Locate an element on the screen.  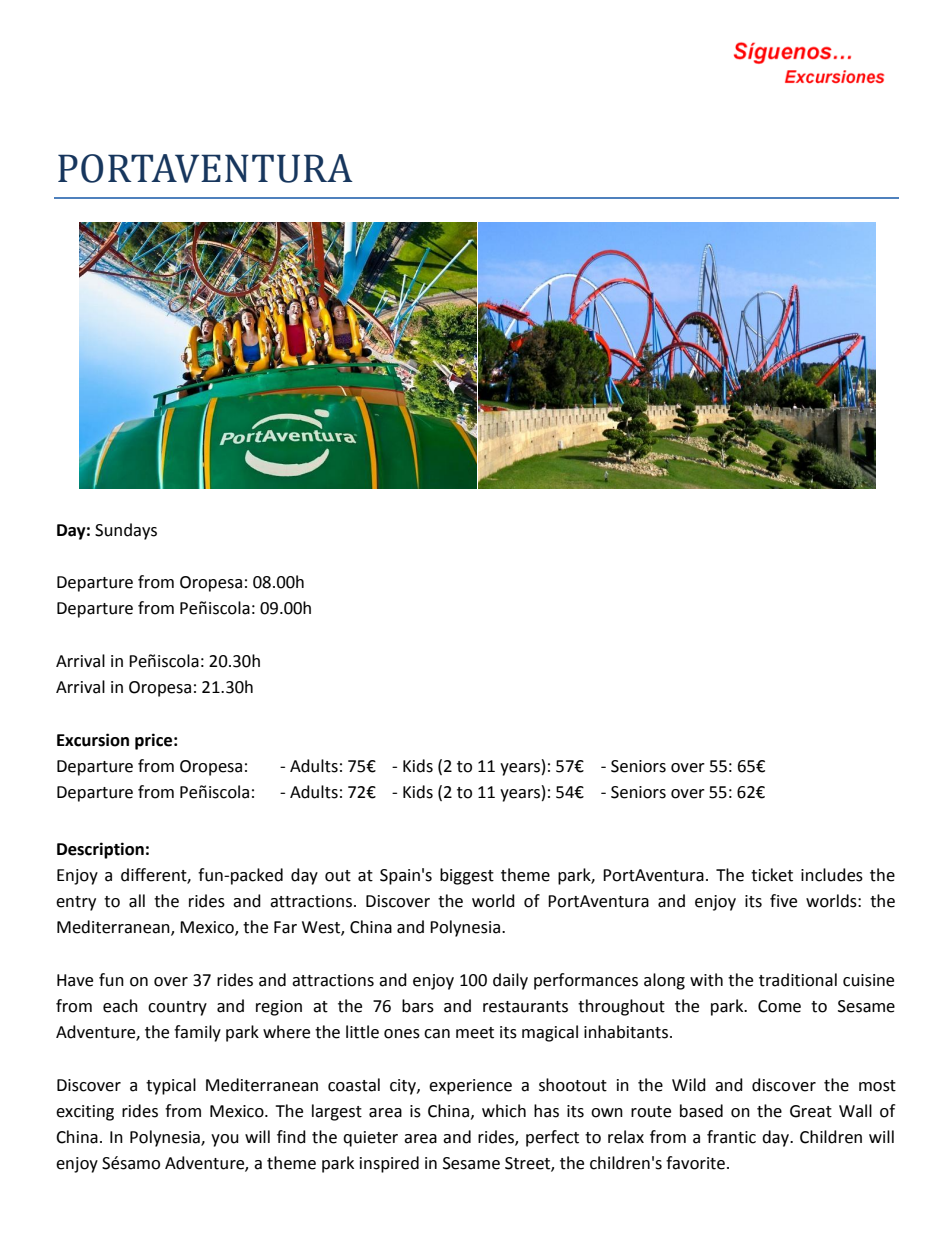
frantic is located at coordinates (731, 1137).
